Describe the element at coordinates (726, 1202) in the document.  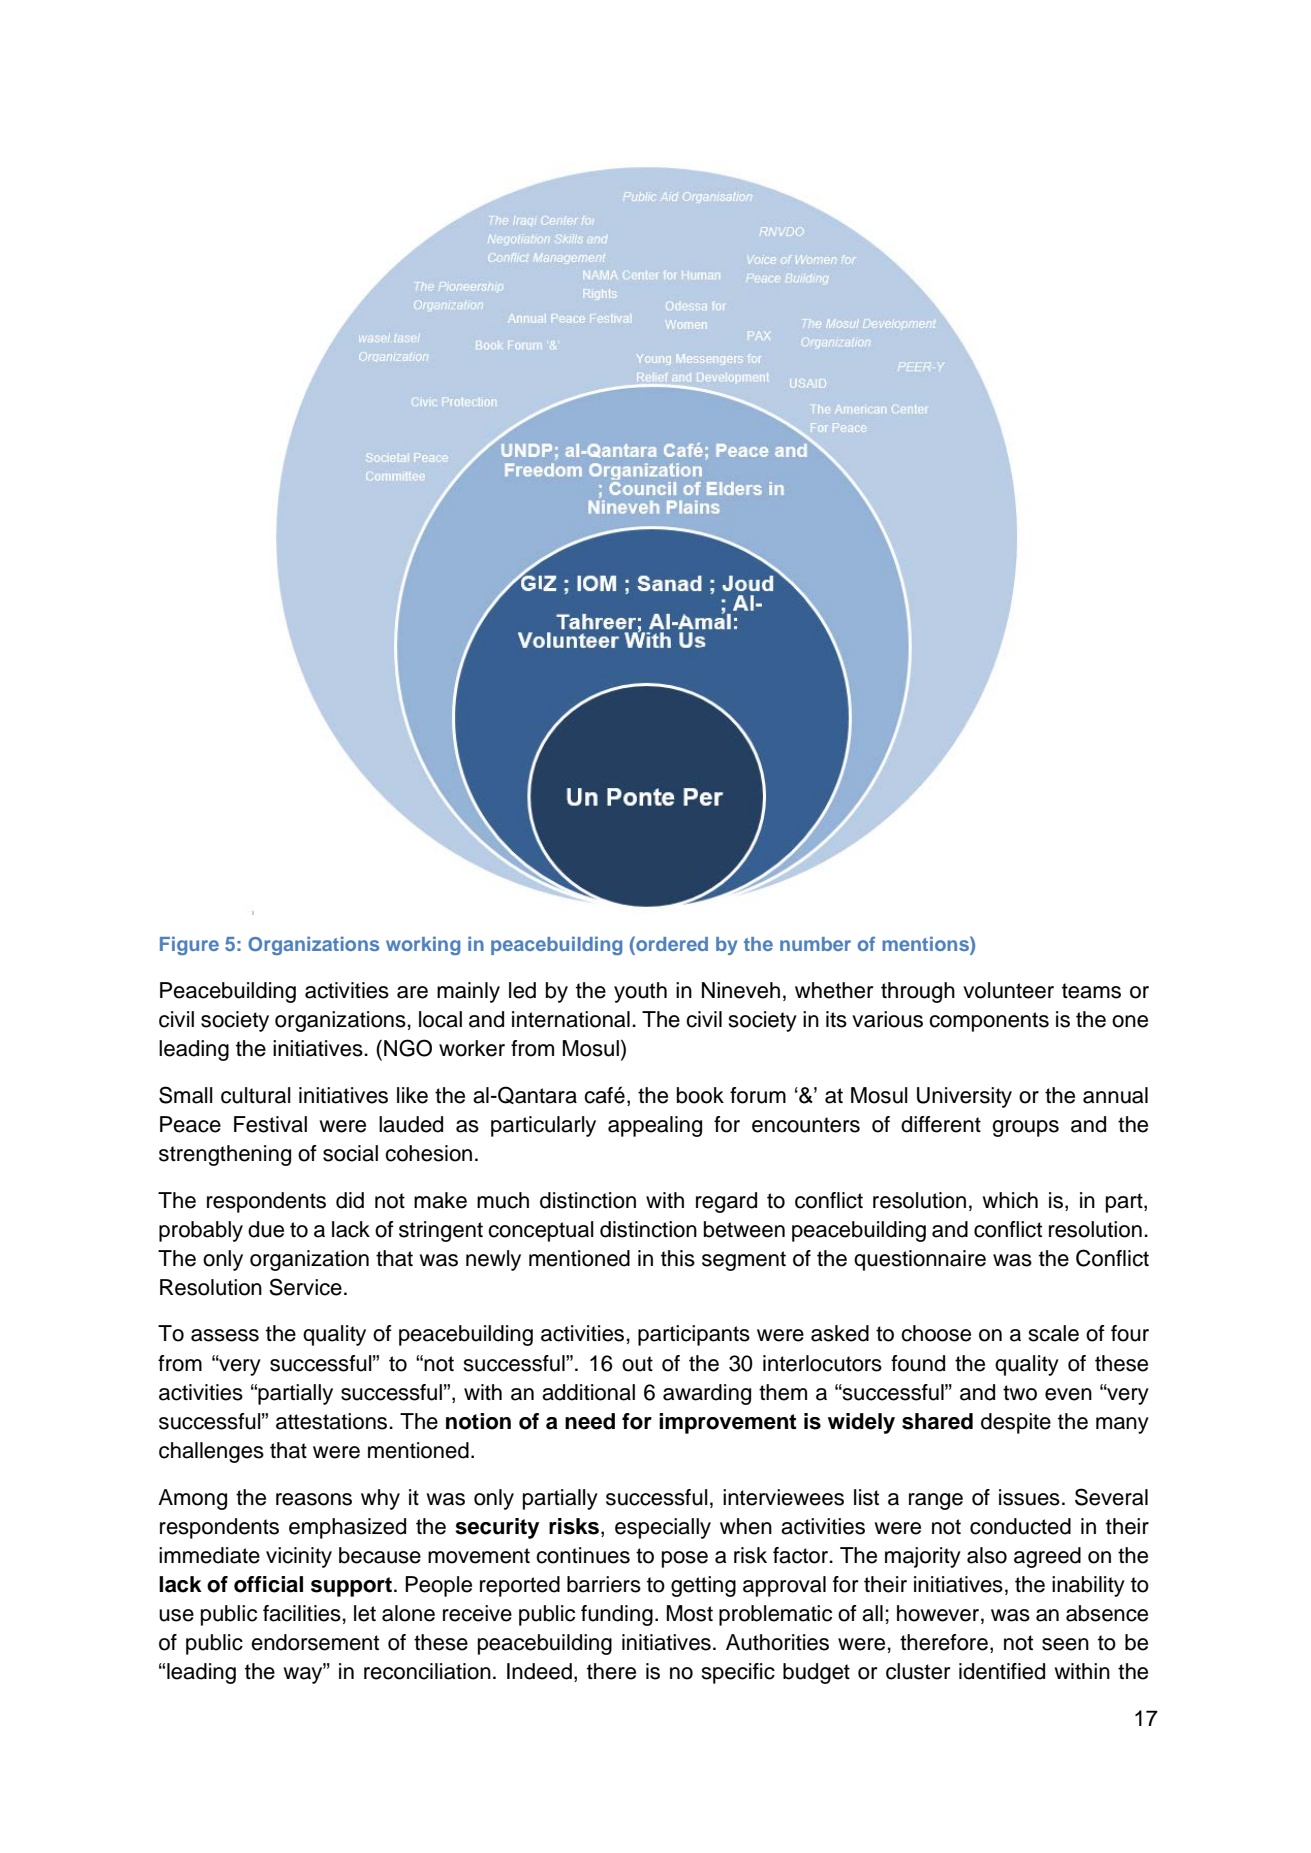
I see `regard` at that location.
